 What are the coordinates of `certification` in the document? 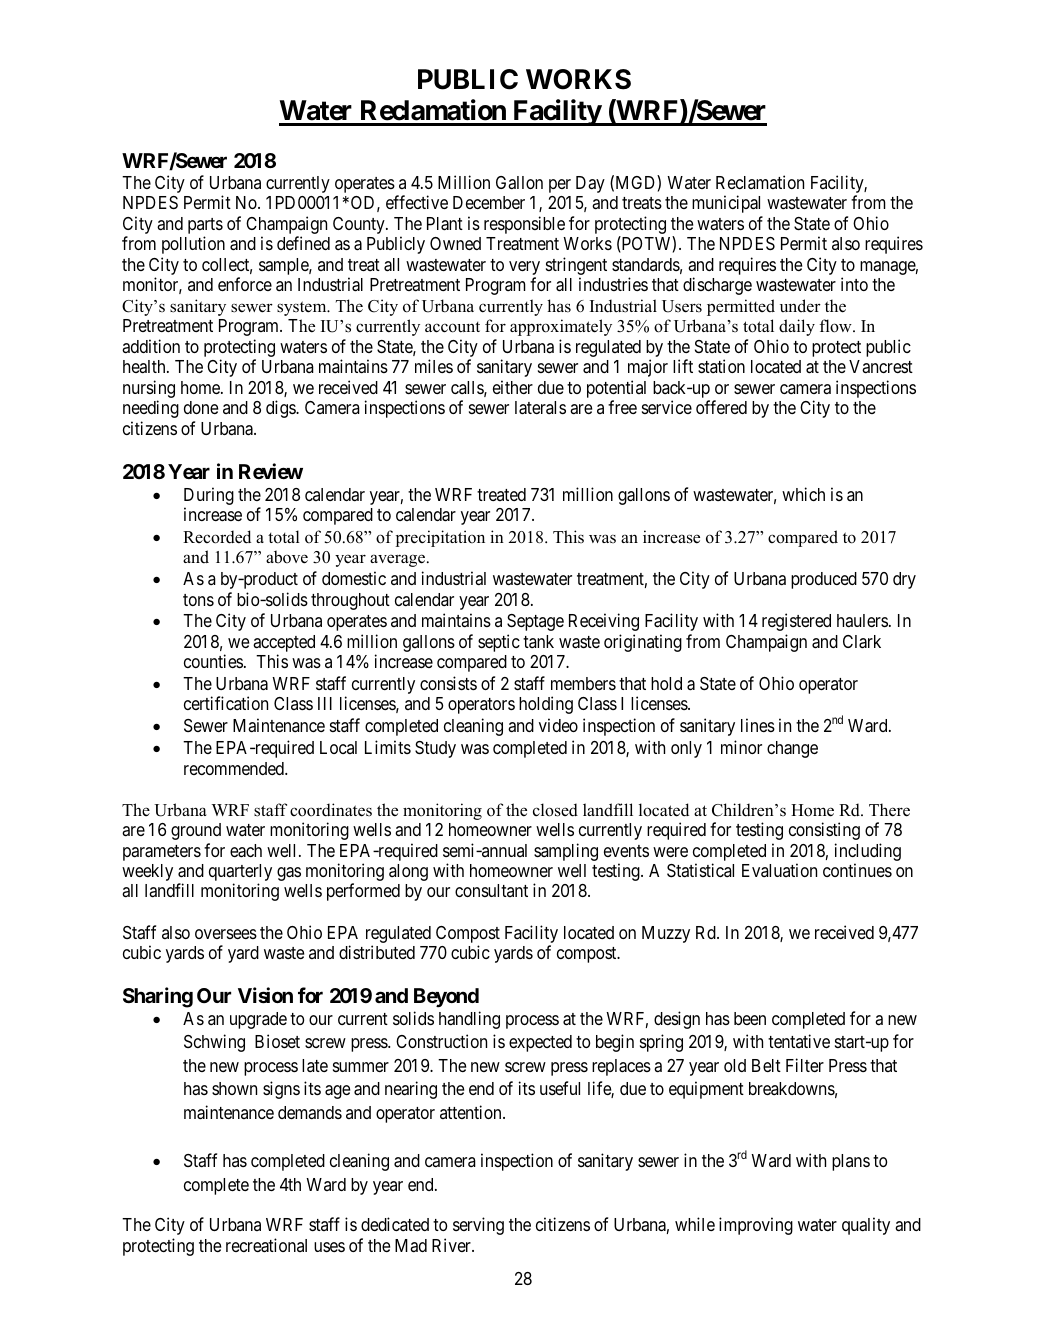 It's located at (226, 703).
